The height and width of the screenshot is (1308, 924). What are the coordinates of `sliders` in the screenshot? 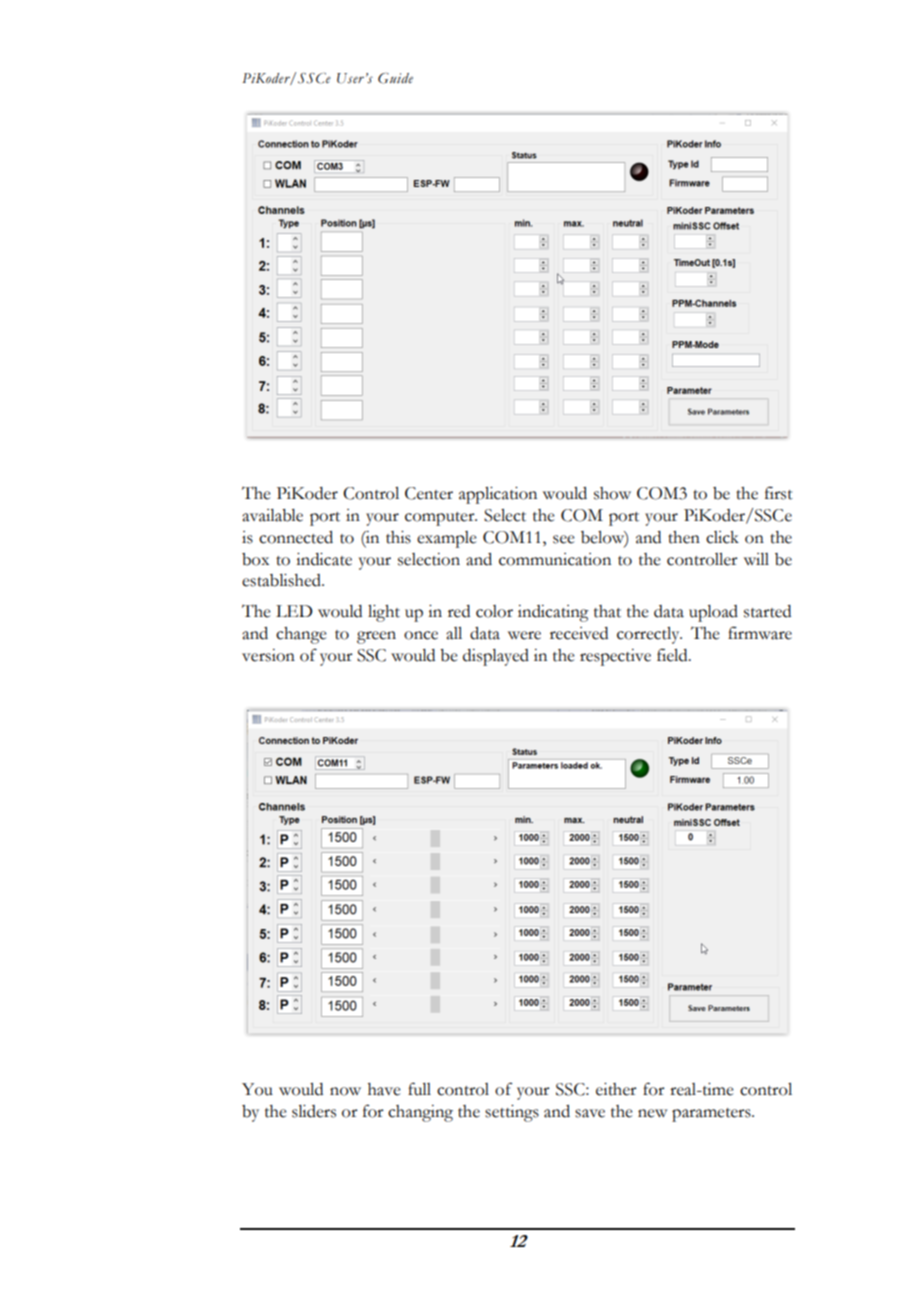 It's located at (314, 1111).
